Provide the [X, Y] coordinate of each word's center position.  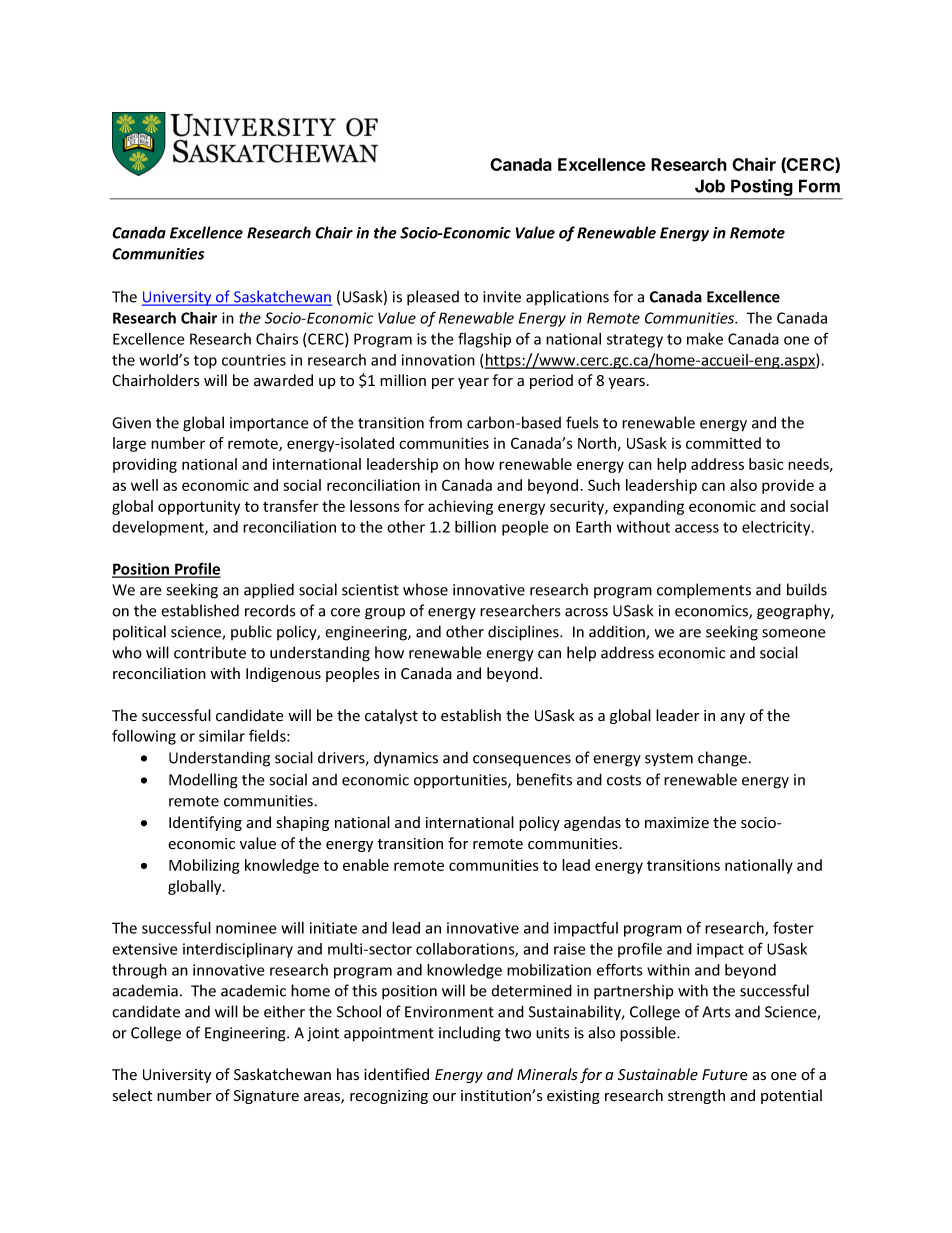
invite [502, 297]
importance [269, 424]
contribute [210, 652]
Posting [762, 189]
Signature [266, 1097]
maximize [677, 823]
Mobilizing [204, 866]
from [445, 422]
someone [794, 633]
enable [366, 865]
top [205, 362]
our [444, 1097]
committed [723, 443]
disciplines [524, 633]
